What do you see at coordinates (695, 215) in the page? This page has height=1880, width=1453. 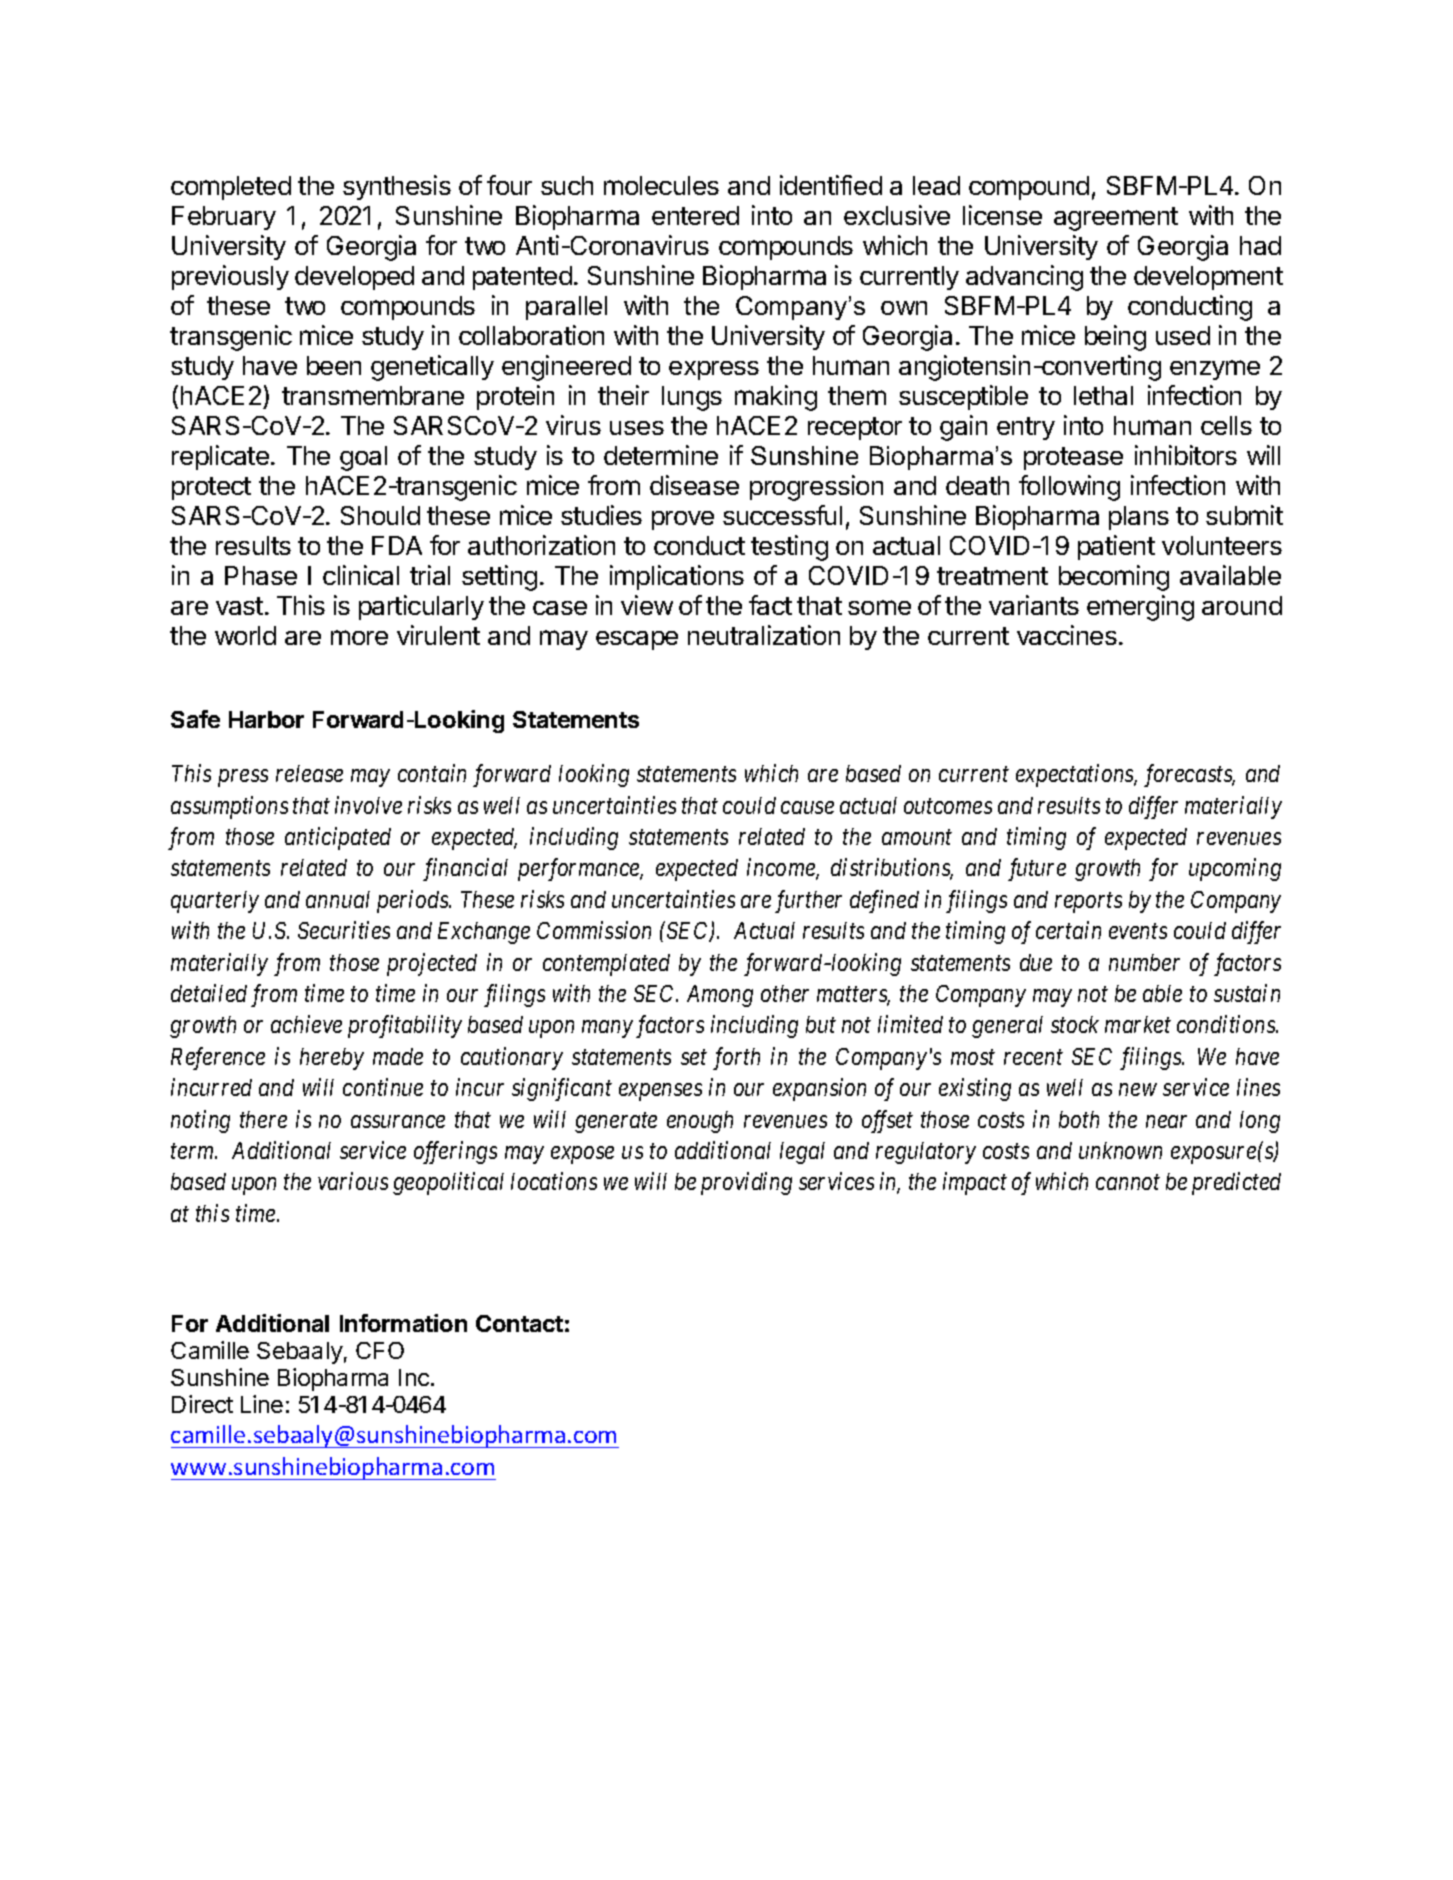 I see `entered` at bounding box center [695, 215].
